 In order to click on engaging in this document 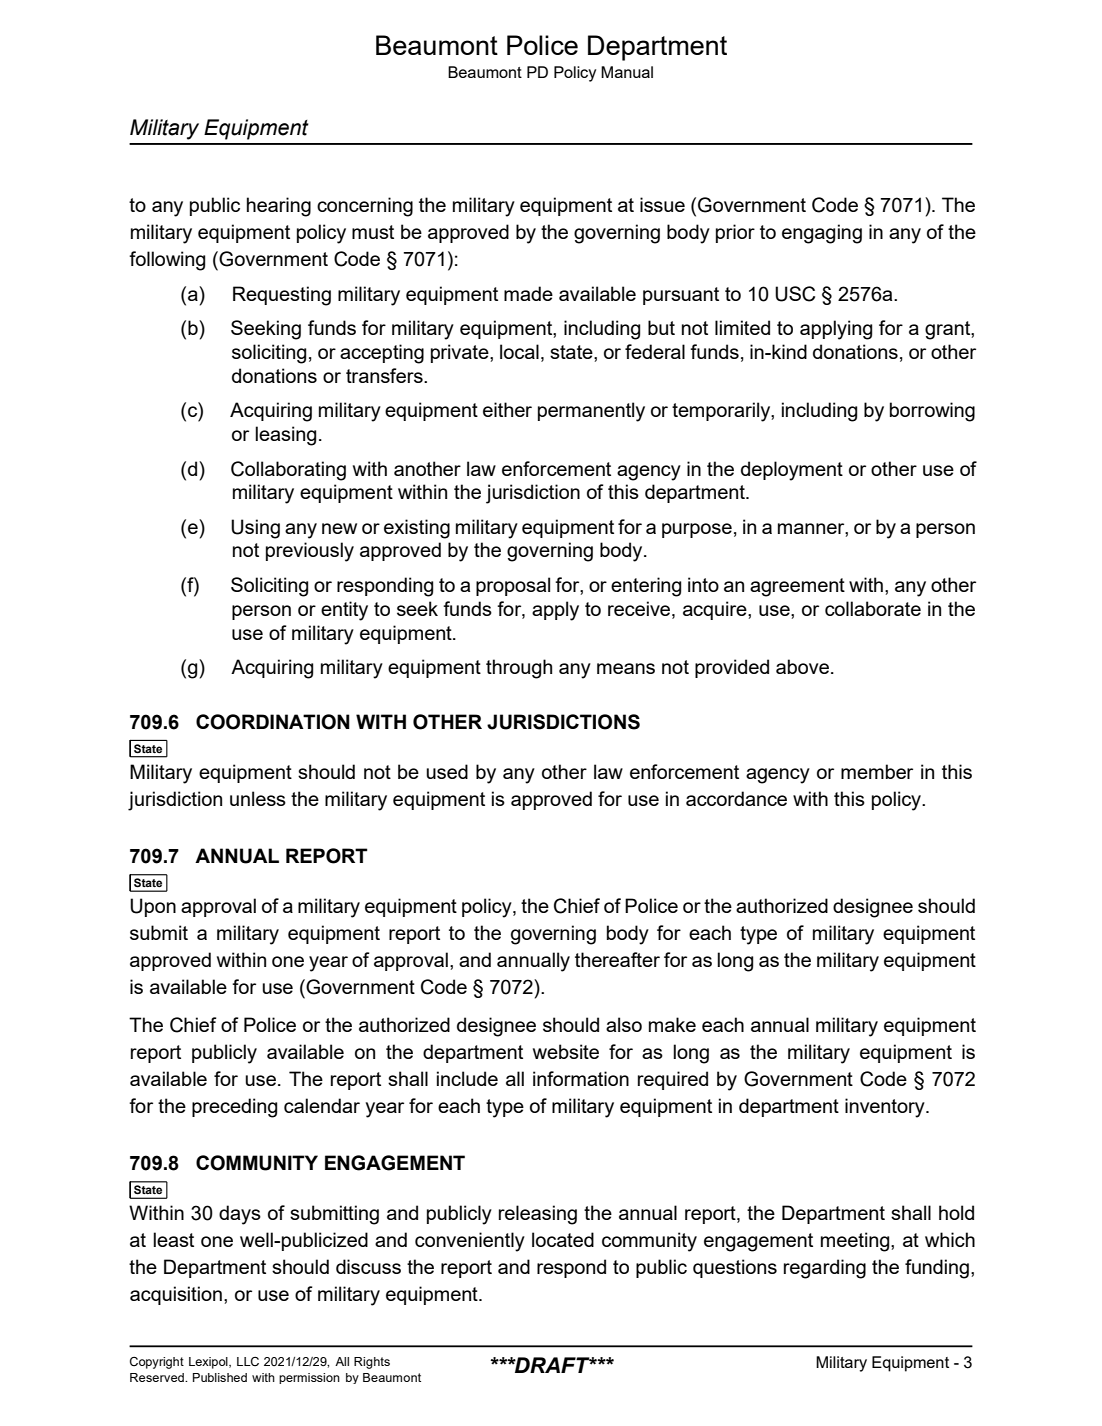, I will do `click(822, 234)`.
